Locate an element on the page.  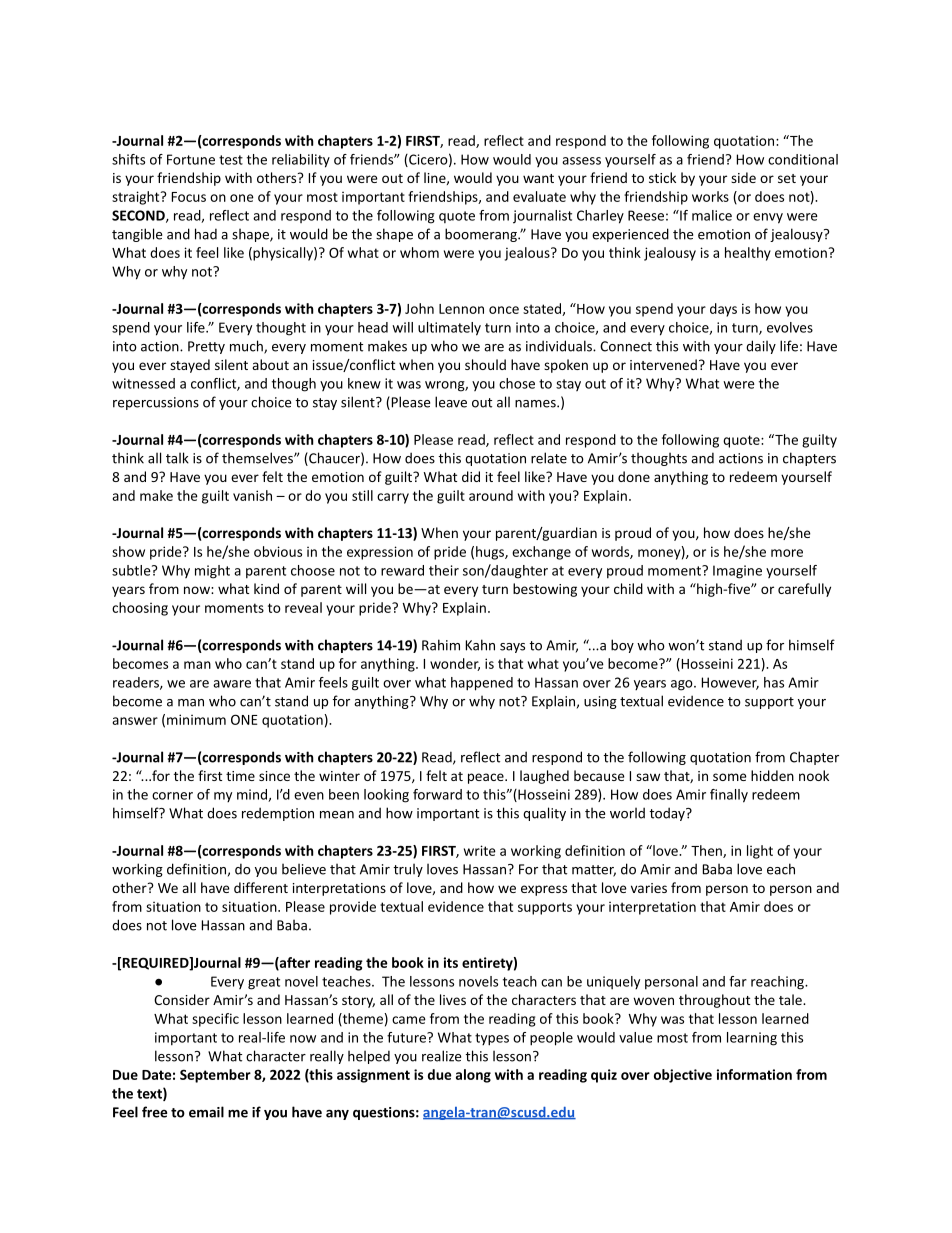
Focus is located at coordinates (189, 197).
